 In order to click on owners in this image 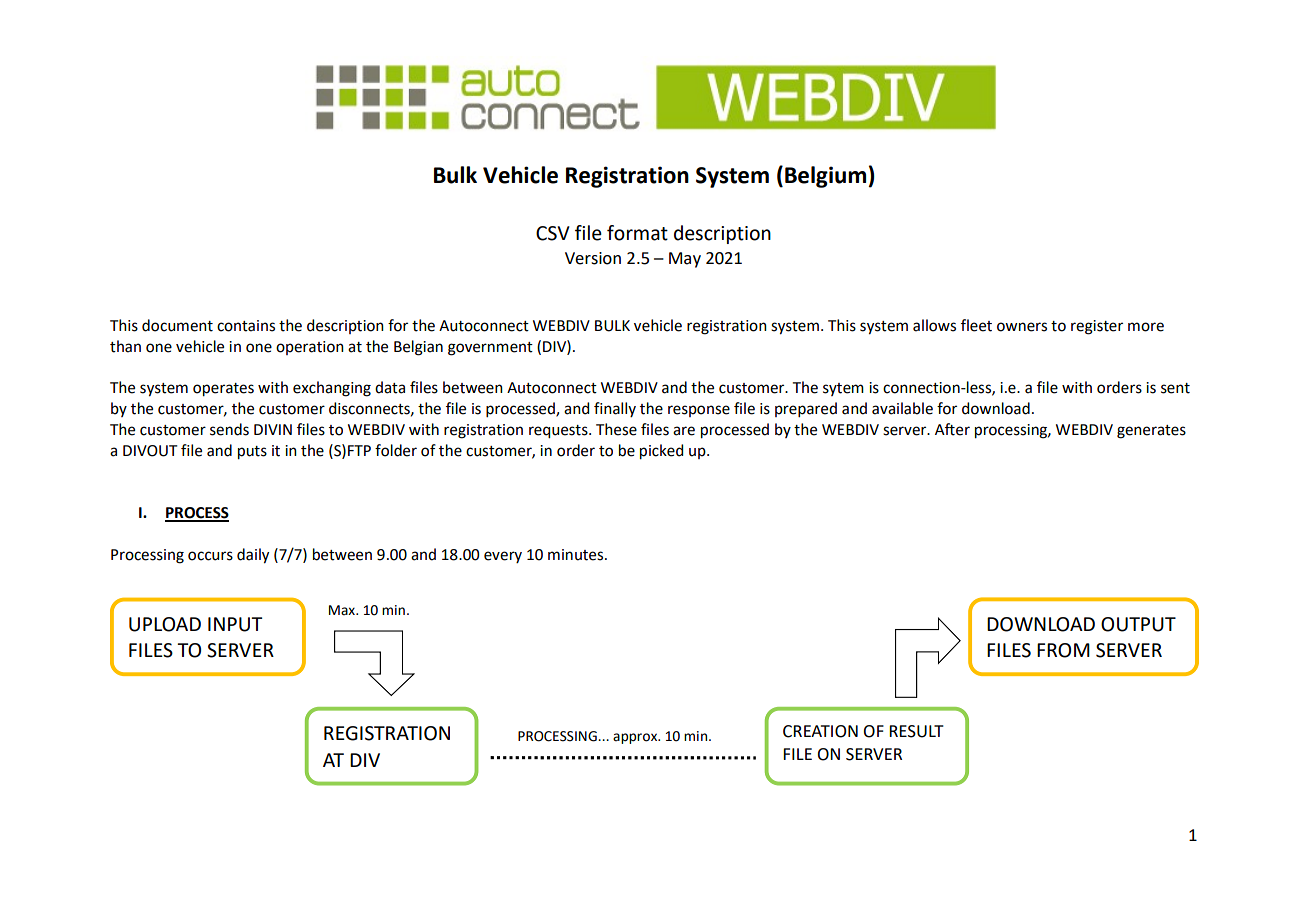, I will do `click(1022, 327)`.
